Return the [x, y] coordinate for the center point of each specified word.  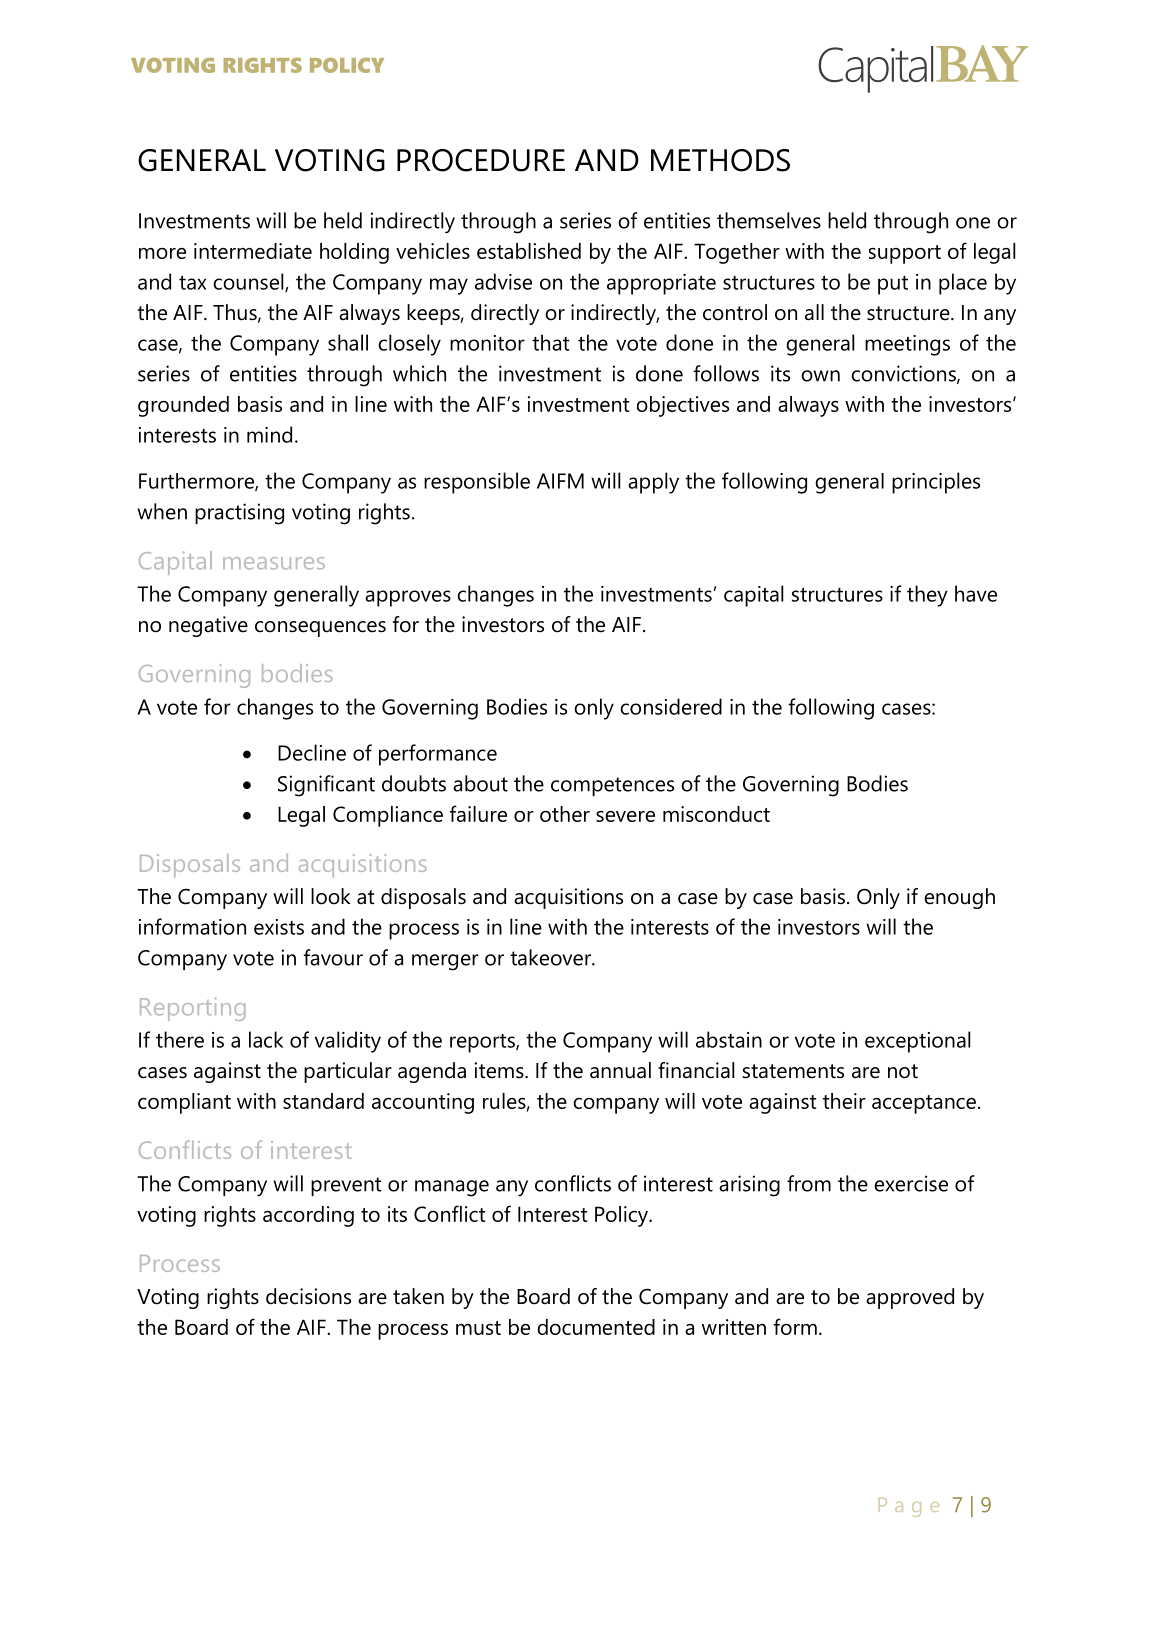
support [905, 254]
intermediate [253, 251]
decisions [308, 1296]
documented [596, 1327]
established [529, 251]
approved [910, 1298]
